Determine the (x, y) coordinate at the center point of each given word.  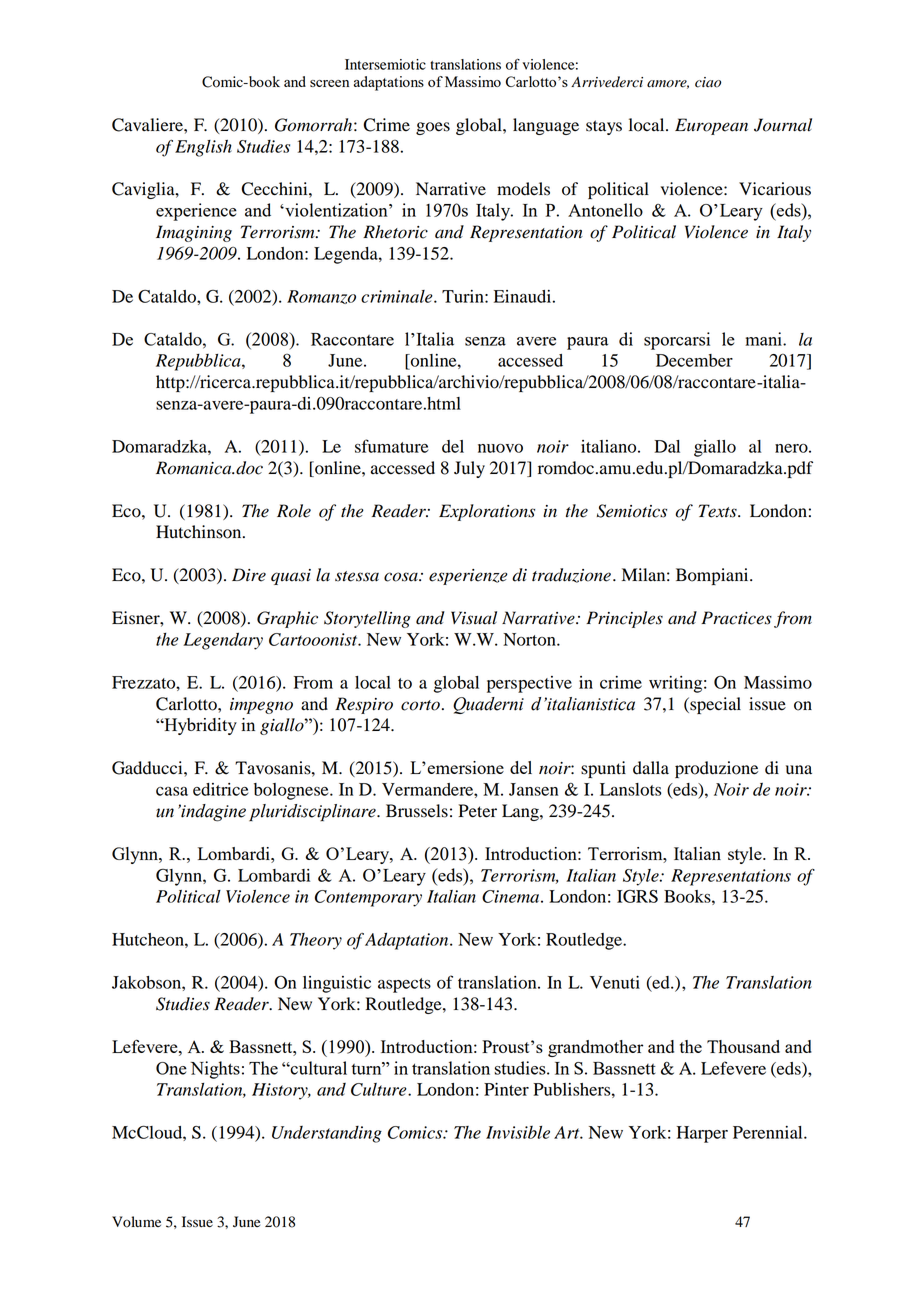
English (203, 148)
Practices (736, 618)
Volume (136, 1222)
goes (433, 128)
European (711, 126)
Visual (474, 618)
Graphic (287, 619)
